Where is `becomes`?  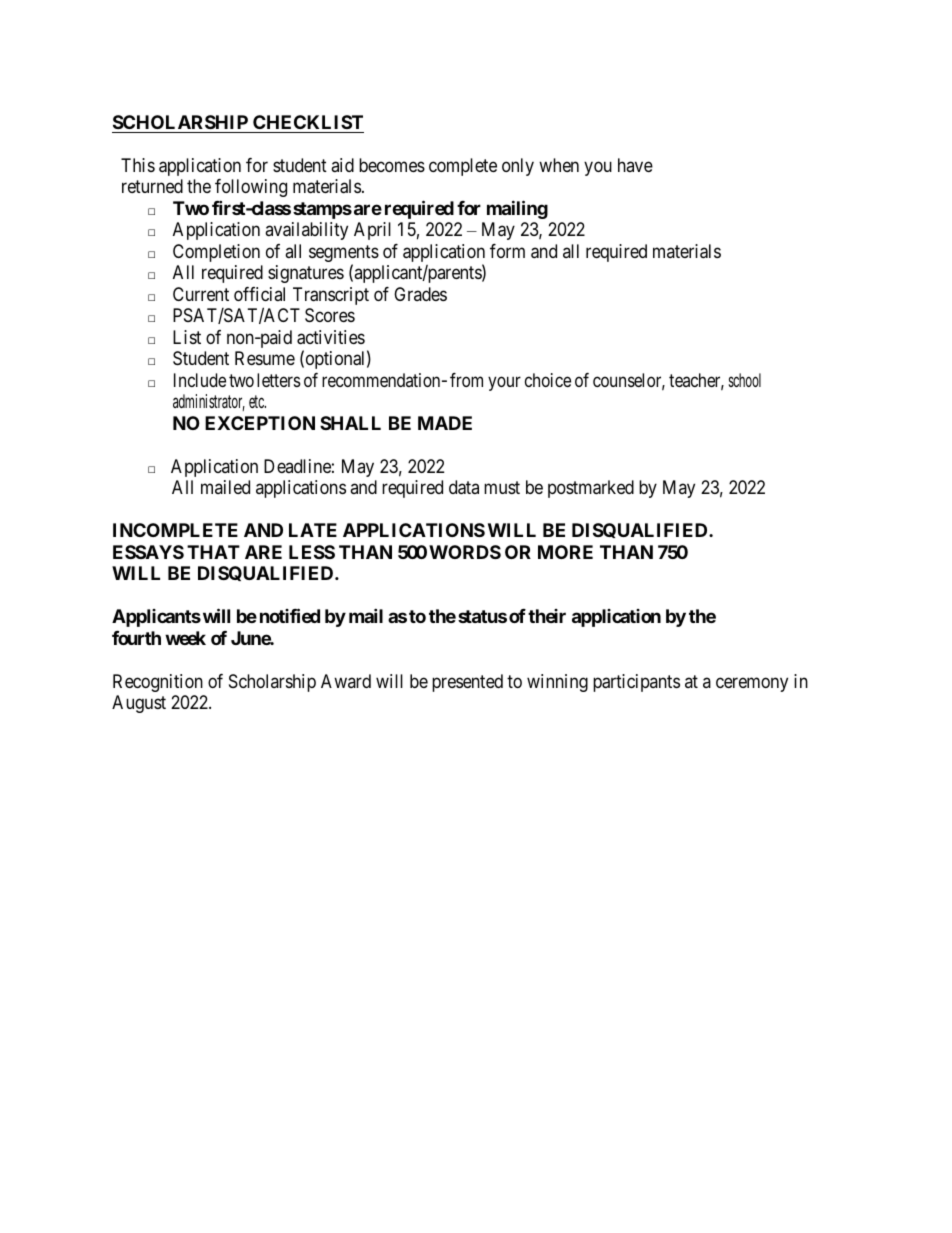
becomes is located at coordinates (392, 165).
